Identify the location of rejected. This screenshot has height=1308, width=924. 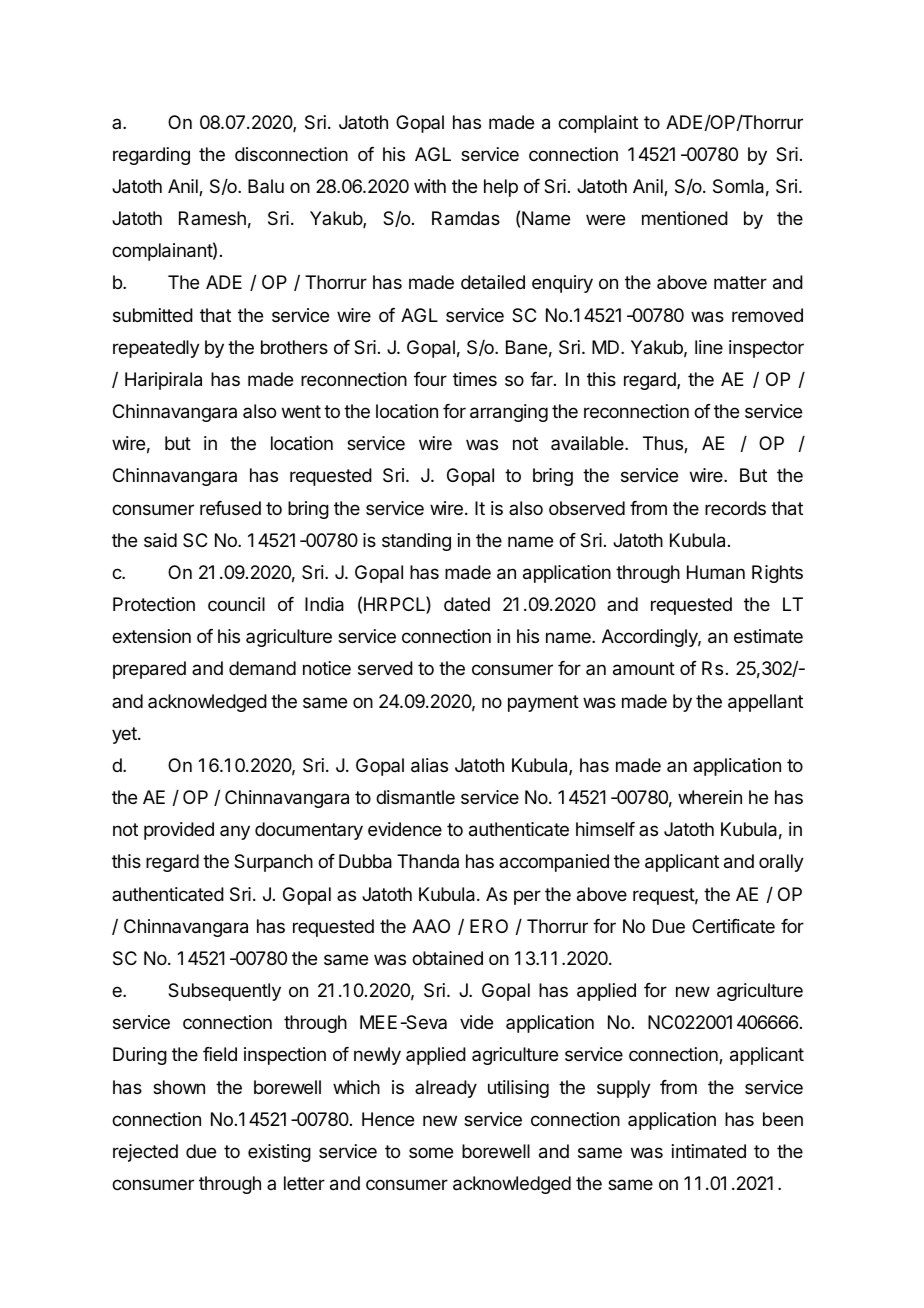
(145, 1153).
